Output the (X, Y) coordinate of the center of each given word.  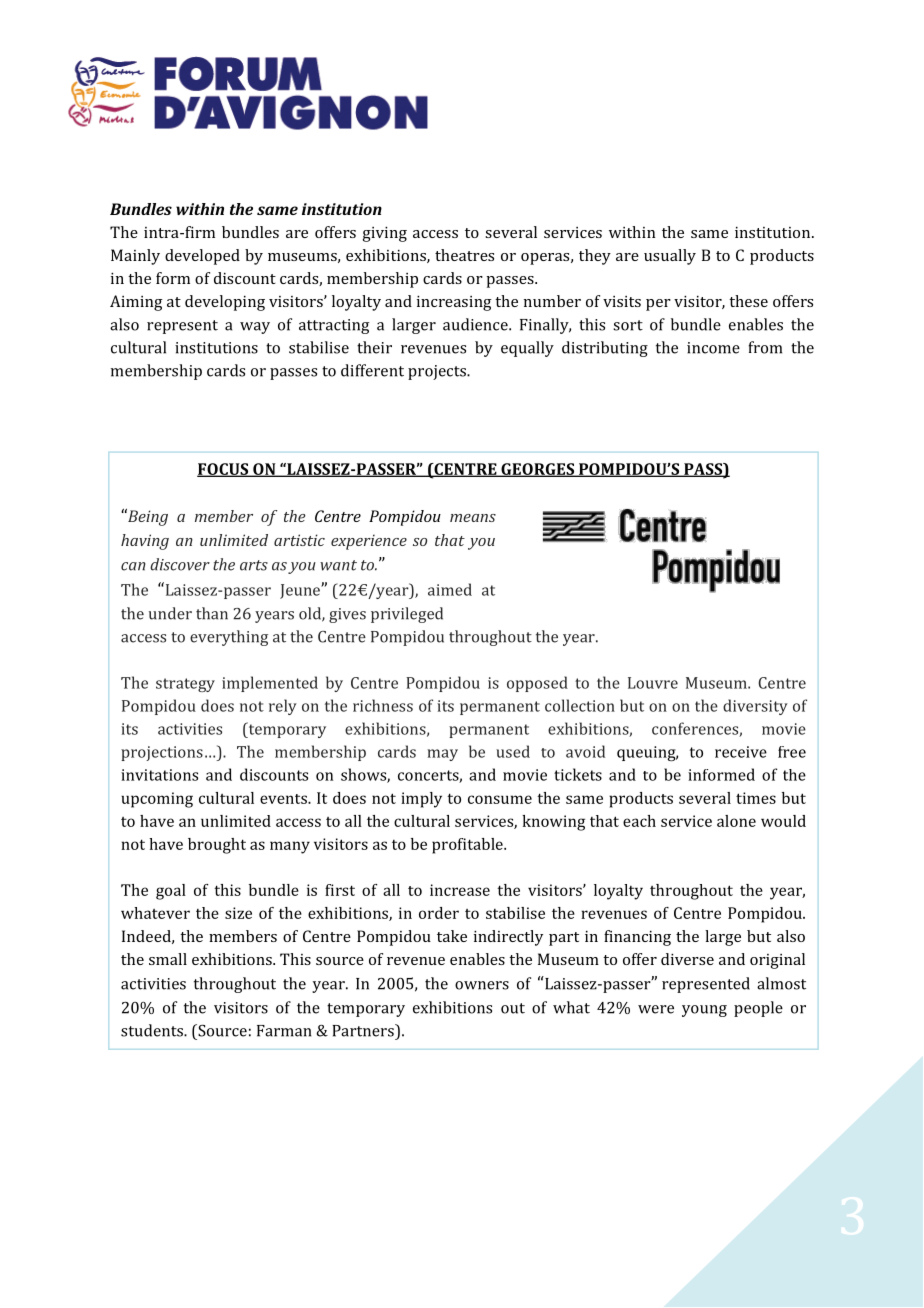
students (153, 1030)
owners (482, 985)
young (704, 1011)
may (442, 755)
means (473, 518)
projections (162, 753)
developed (202, 257)
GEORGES (538, 470)
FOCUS (224, 470)
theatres (464, 255)
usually (670, 257)
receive (741, 752)
